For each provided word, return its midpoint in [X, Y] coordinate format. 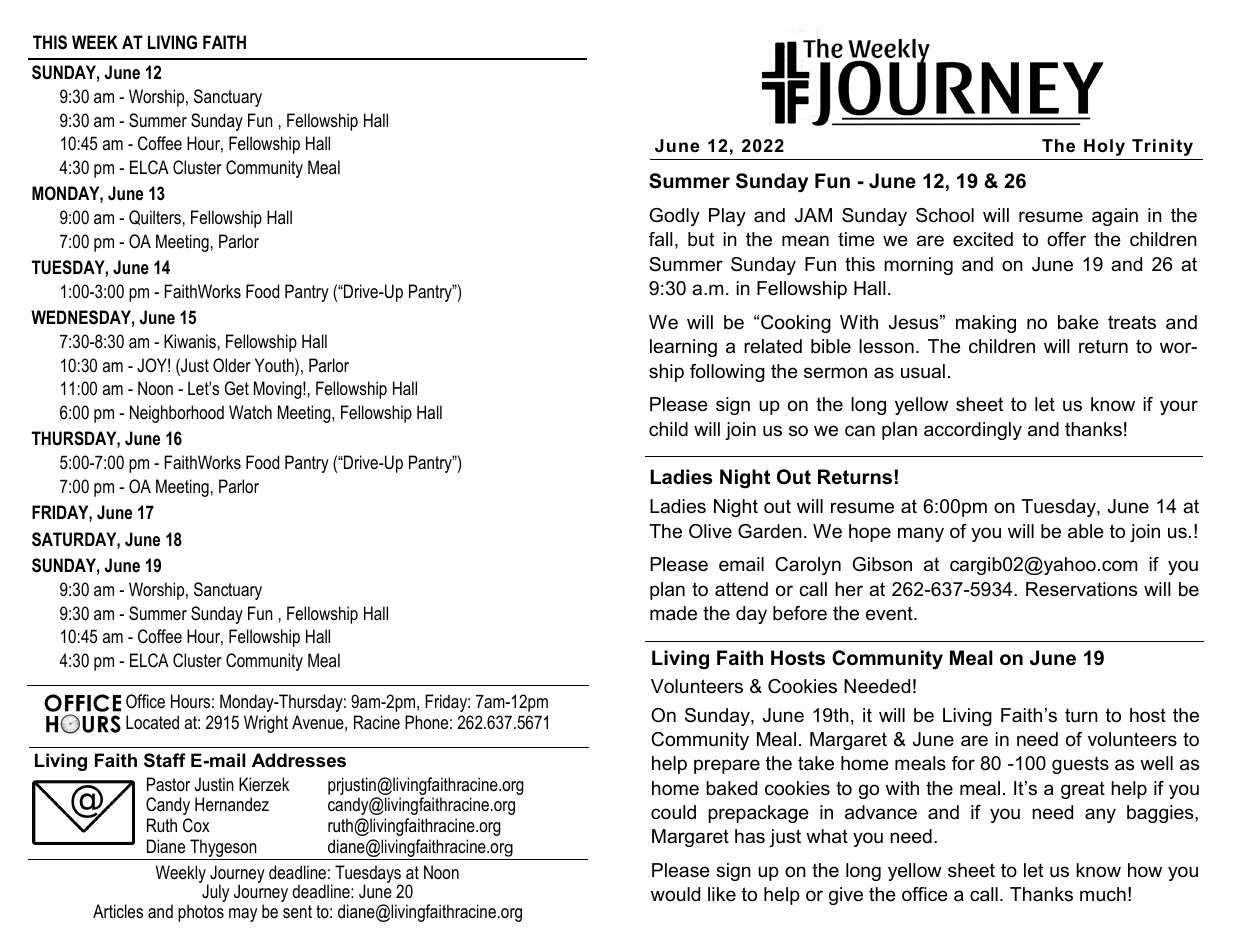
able [1086, 531]
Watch [250, 412]
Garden [770, 531]
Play [727, 217]
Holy [1104, 147]
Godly [675, 217]
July [215, 893]
